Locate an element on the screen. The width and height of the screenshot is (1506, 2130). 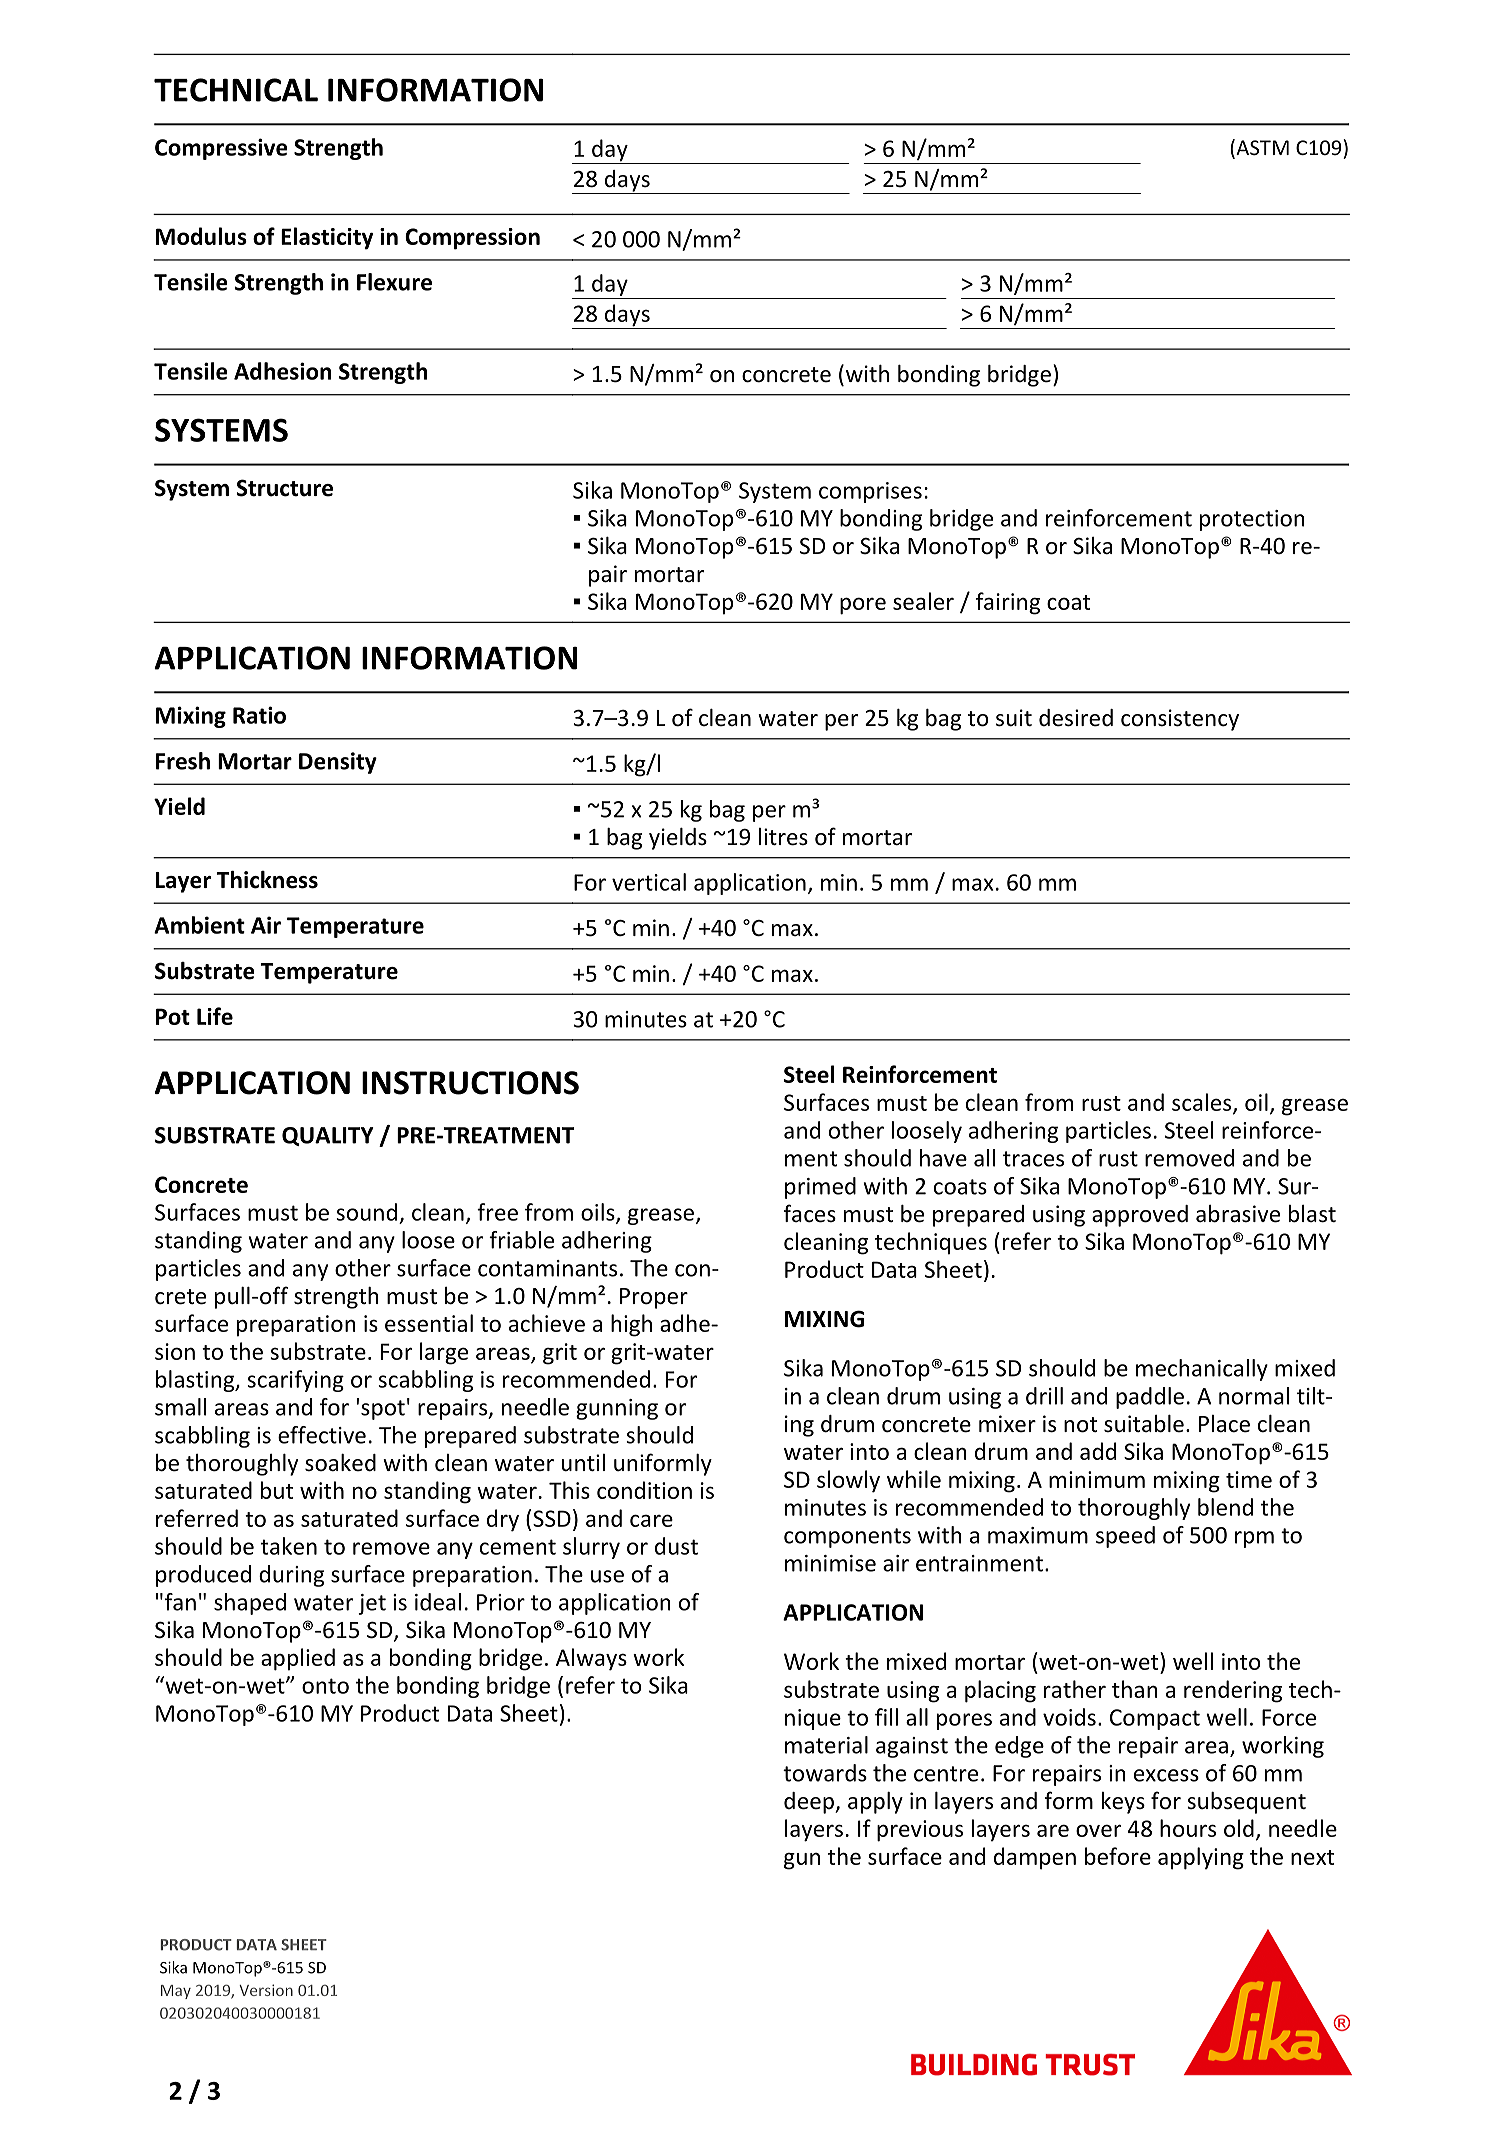
comprises is located at coordinates (870, 492).
